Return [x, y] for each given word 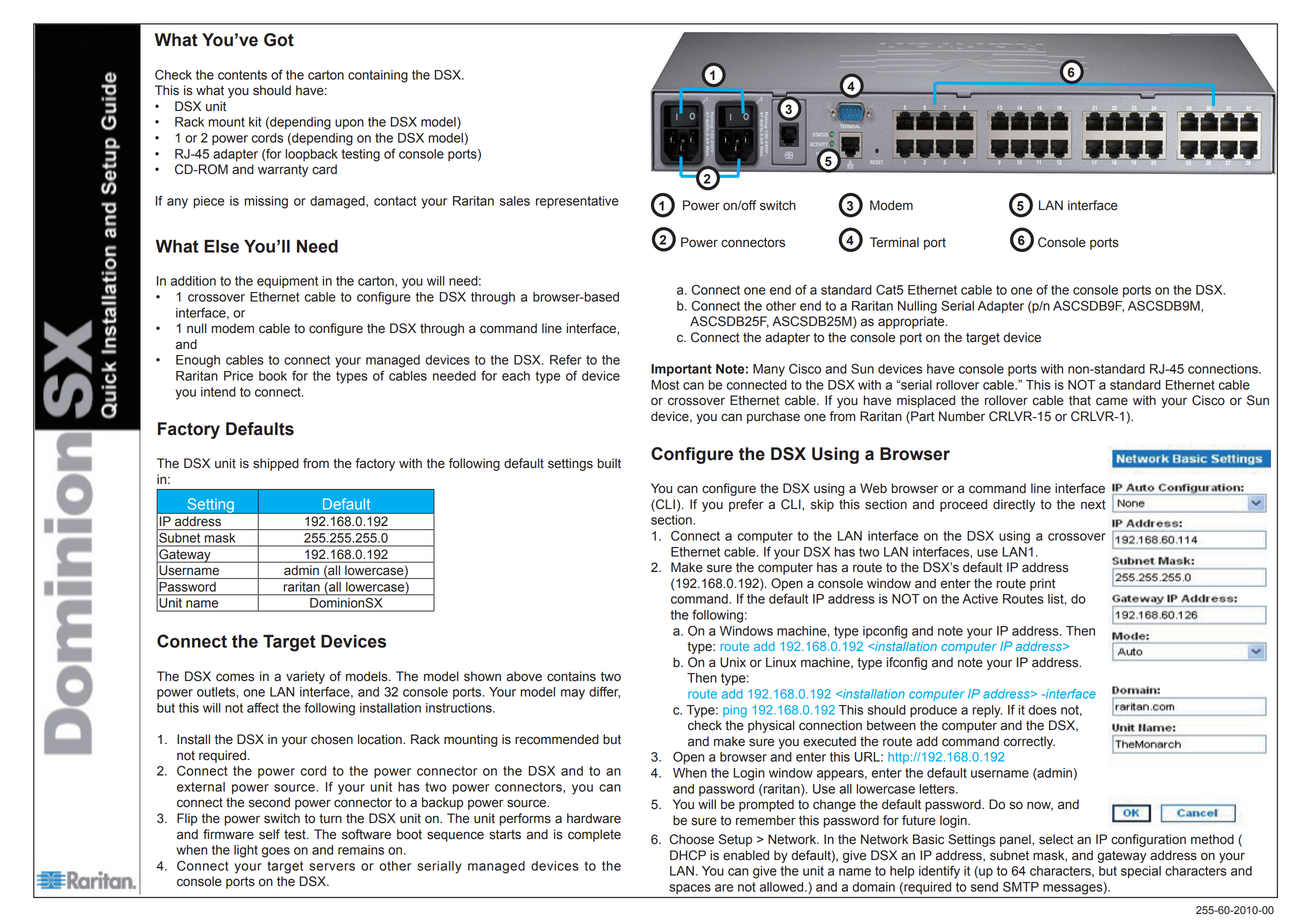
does [1042, 710]
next [1093, 505]
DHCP [688, 855]
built [609, 463]
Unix [733, 662]
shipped [276, 464]
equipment [287, 282]
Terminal [894, 242]
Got [279, 40]
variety [305, 677]
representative [577, 202]
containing [378, 76]
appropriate [912, 322]
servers [332, 867]
